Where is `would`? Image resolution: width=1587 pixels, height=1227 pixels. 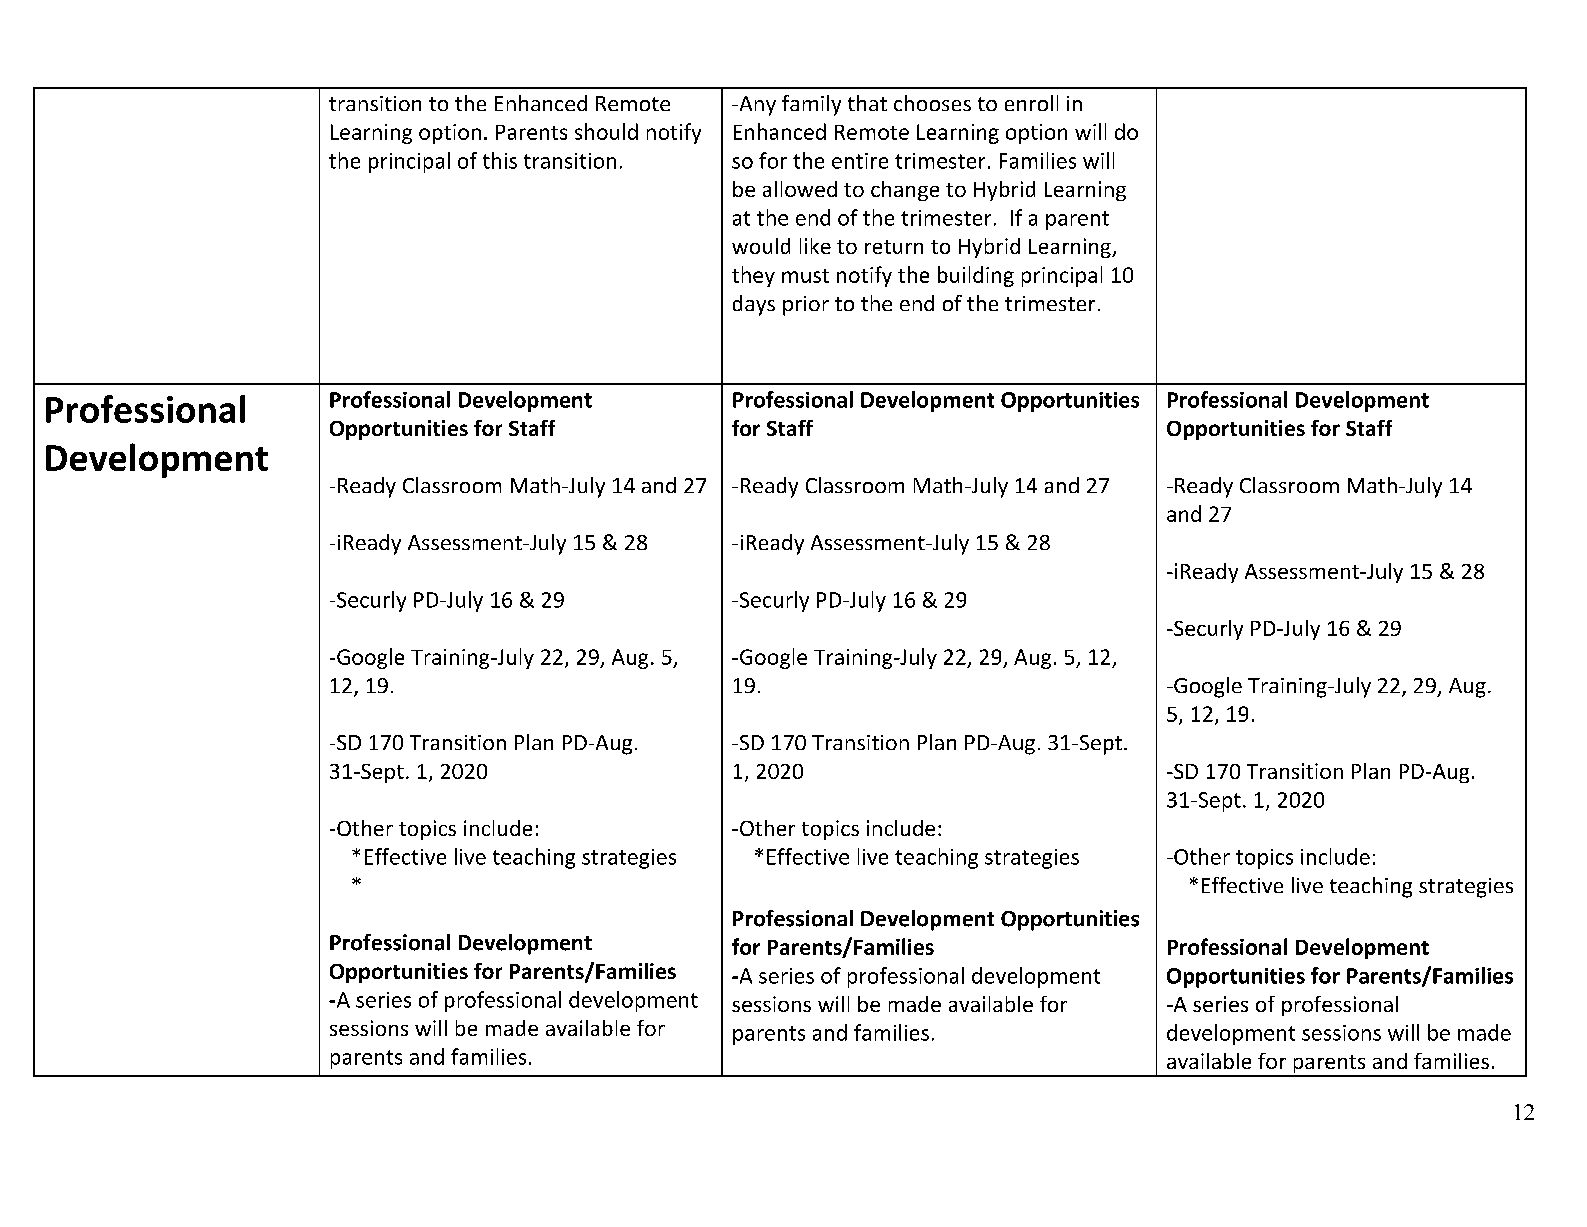
would is located at coordinates (761, 246).
